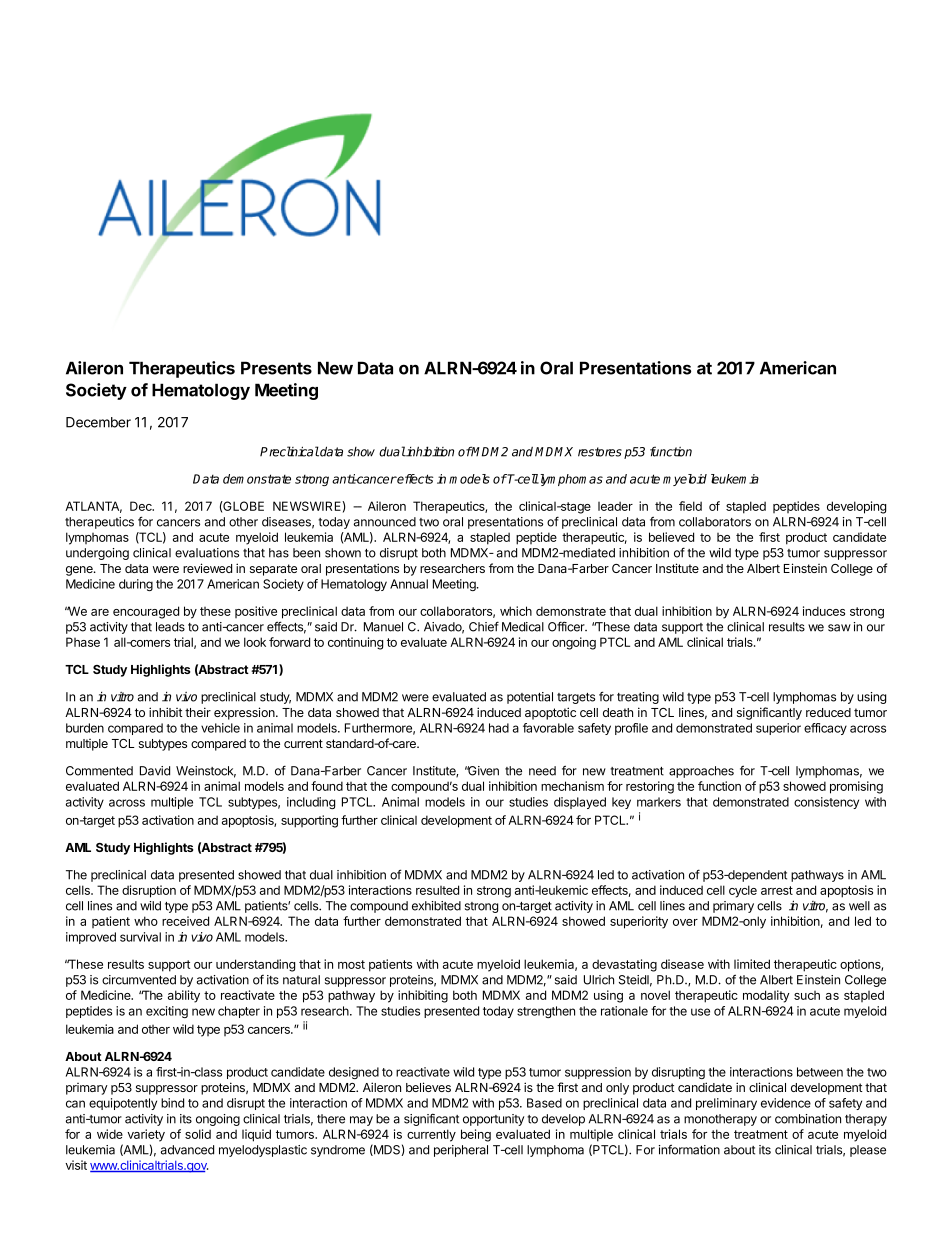 The height and width of the image is (1233, 952). What do you see at coordinates (701, 772) in the image?
I see `approaches` at bounding box center [701, 772].
